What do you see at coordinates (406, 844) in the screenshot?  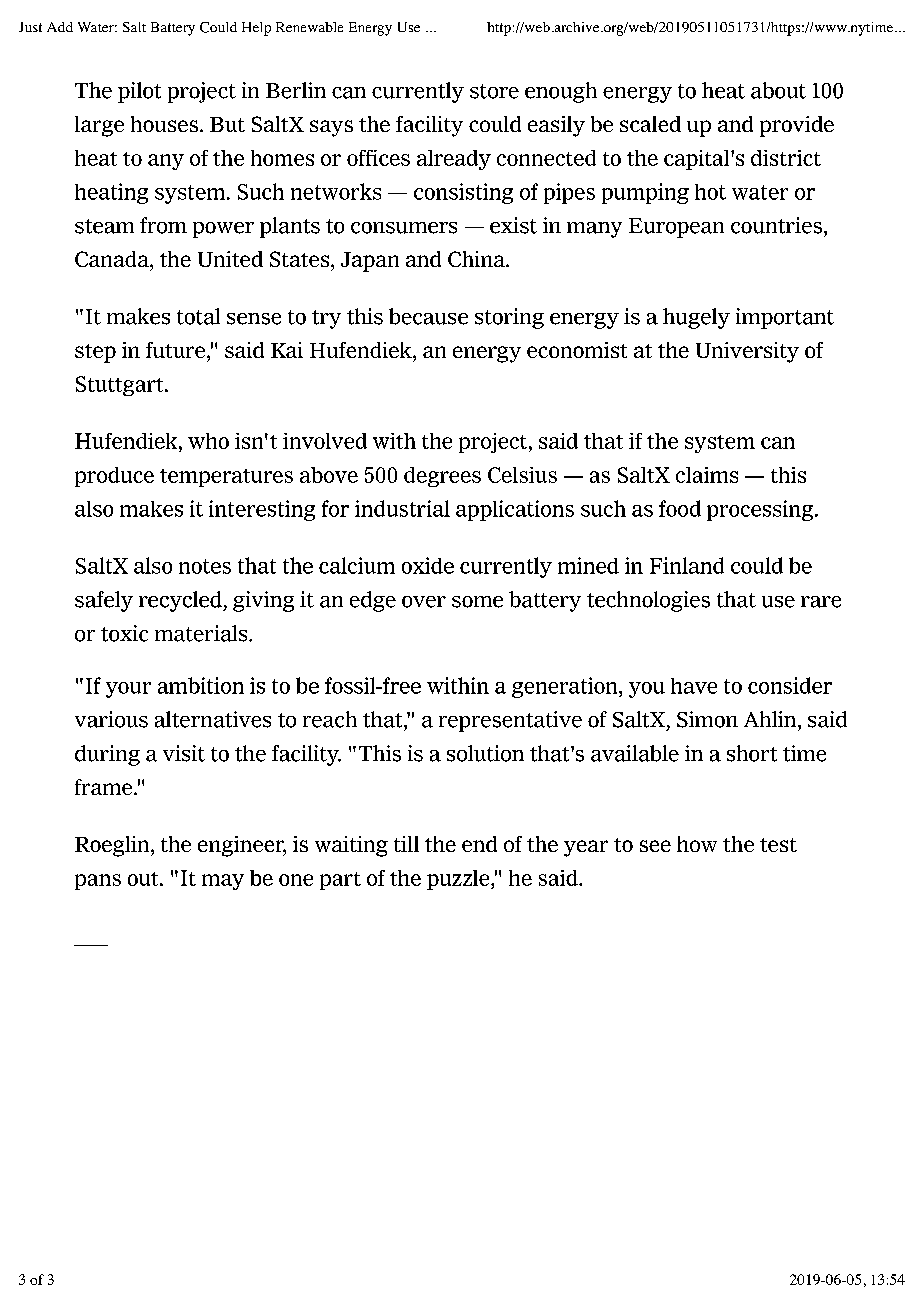 I see `till` at bounding box center [406, 844].
